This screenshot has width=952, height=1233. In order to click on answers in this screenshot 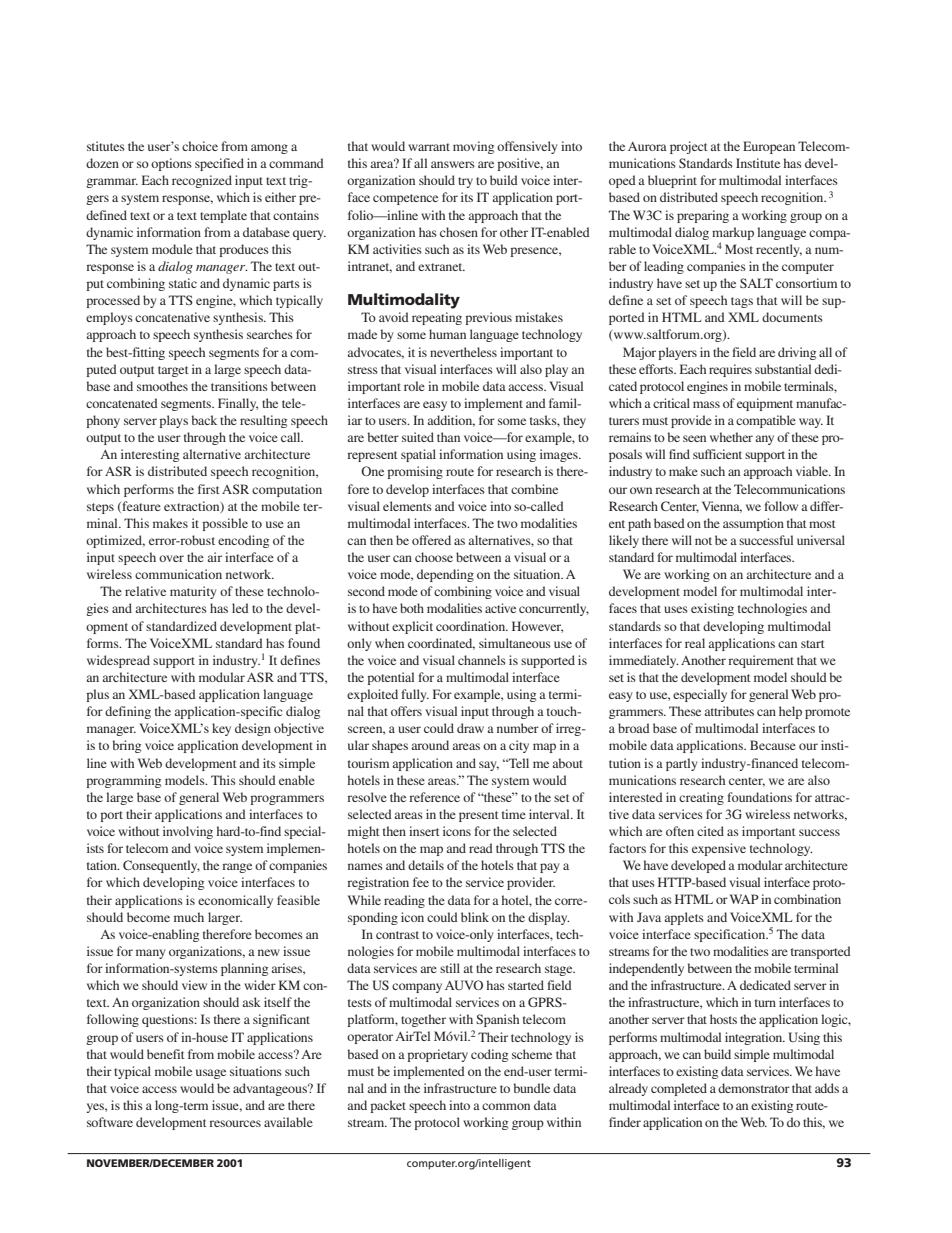, I will do `click(453, 164)`.
